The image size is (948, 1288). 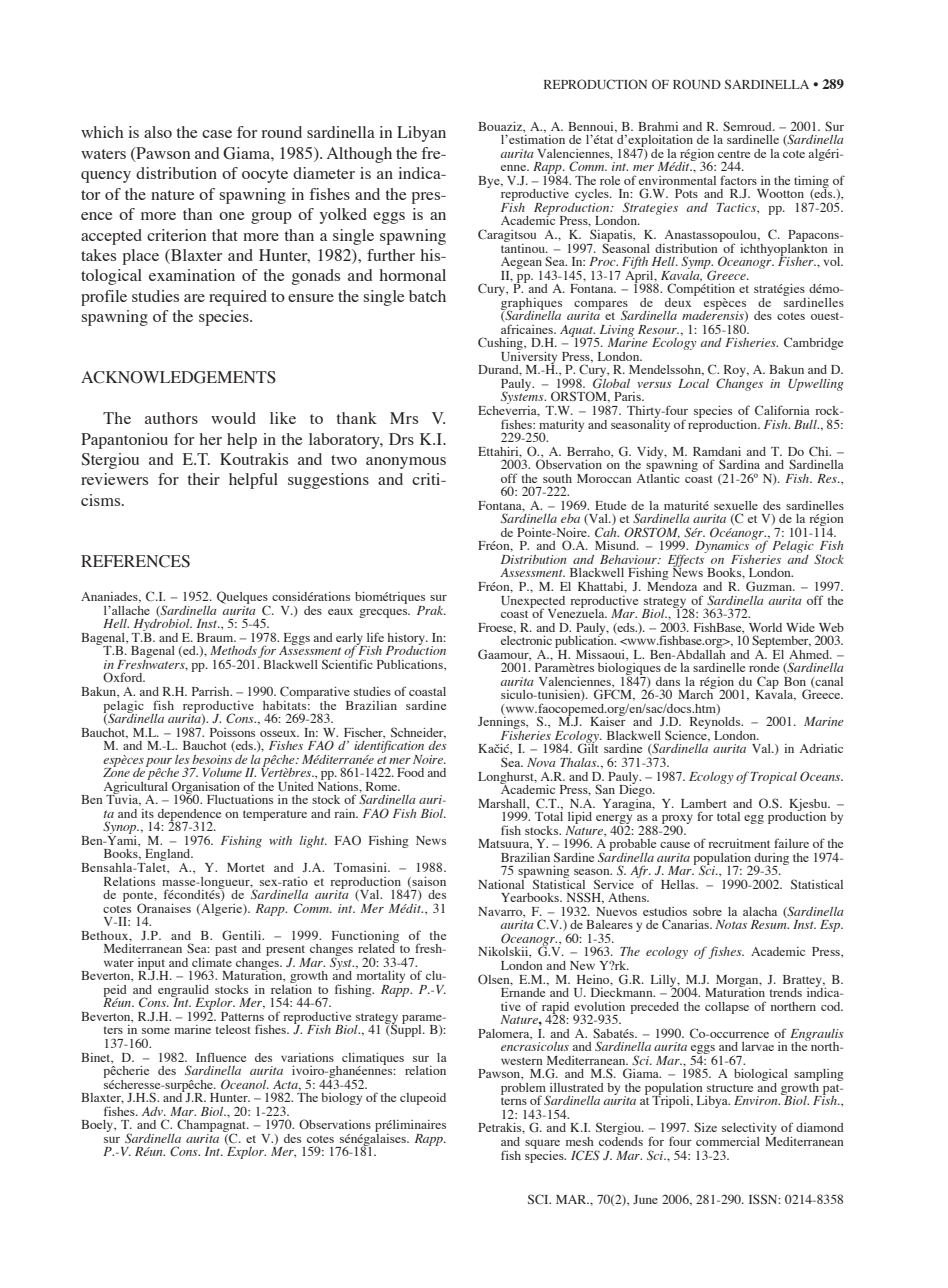 I want to click on Acta, so click(x=286, y=1085).
